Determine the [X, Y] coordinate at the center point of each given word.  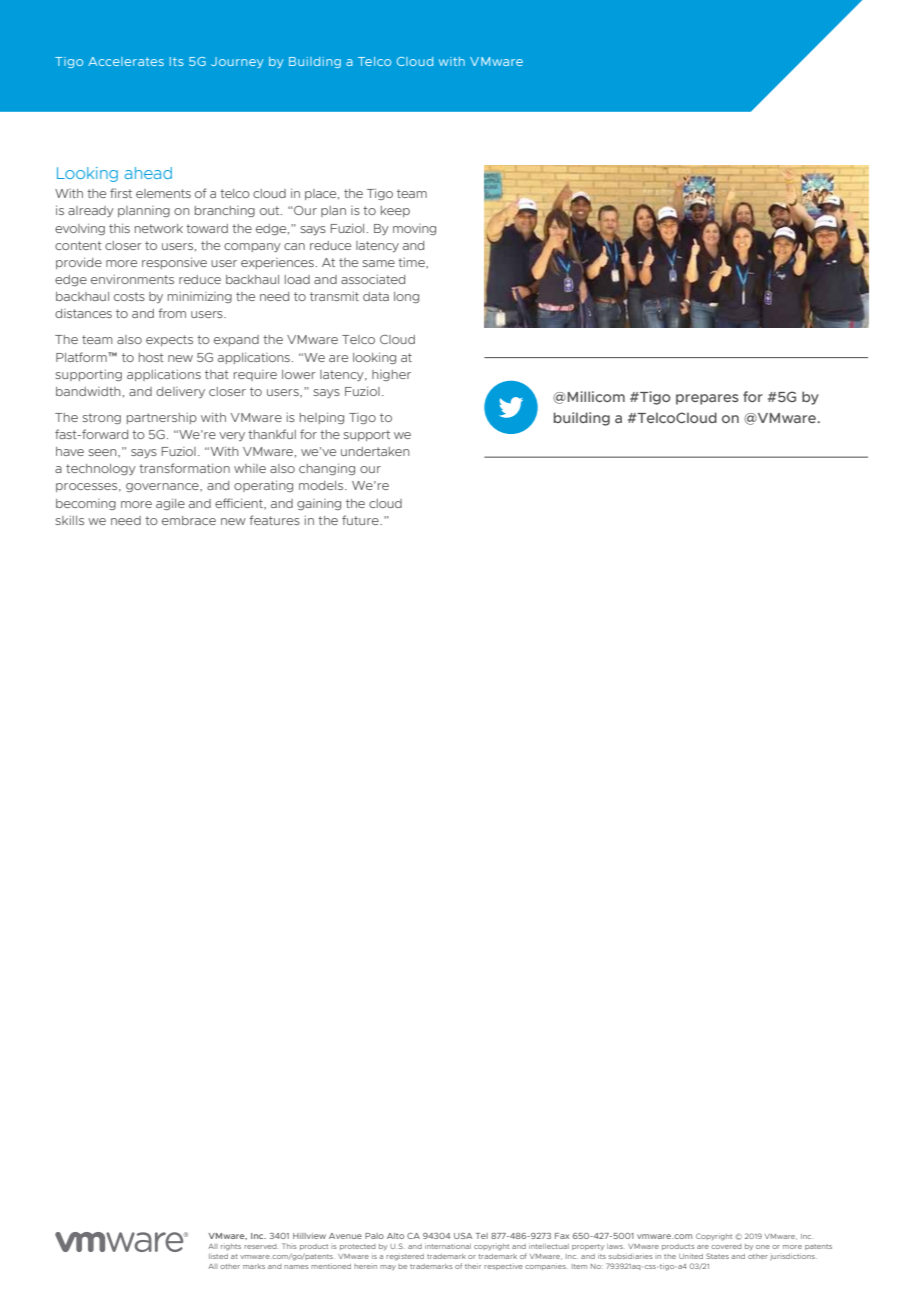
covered [726, 1246]
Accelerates [126, 61]
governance [163, 487]
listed [218, 1256]
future [361, 520]
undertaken [375, 451]
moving [414, 229]
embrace [189, 520]
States [717, 1256]
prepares [707, 399]
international [448, 1246]
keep [395, 211]
